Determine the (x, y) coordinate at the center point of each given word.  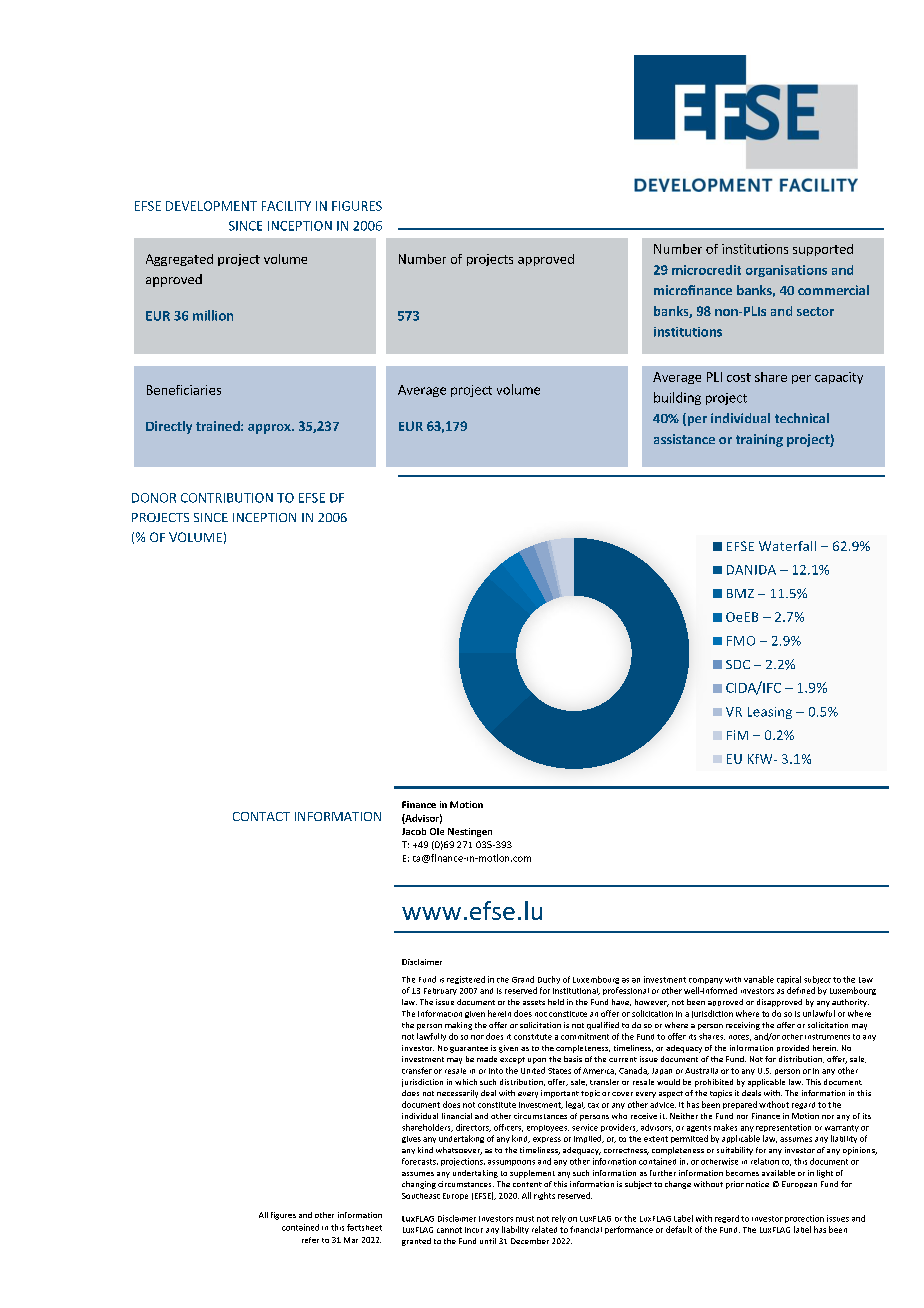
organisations (786, 271)
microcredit (706, 270)
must (525, 1219)
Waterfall (787, 546)
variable (759, 979)
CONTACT (261, 816)
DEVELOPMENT (211, 206)
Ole (437, 831)
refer (310, 1240)
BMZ (740, 593)
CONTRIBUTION (227, 498)
